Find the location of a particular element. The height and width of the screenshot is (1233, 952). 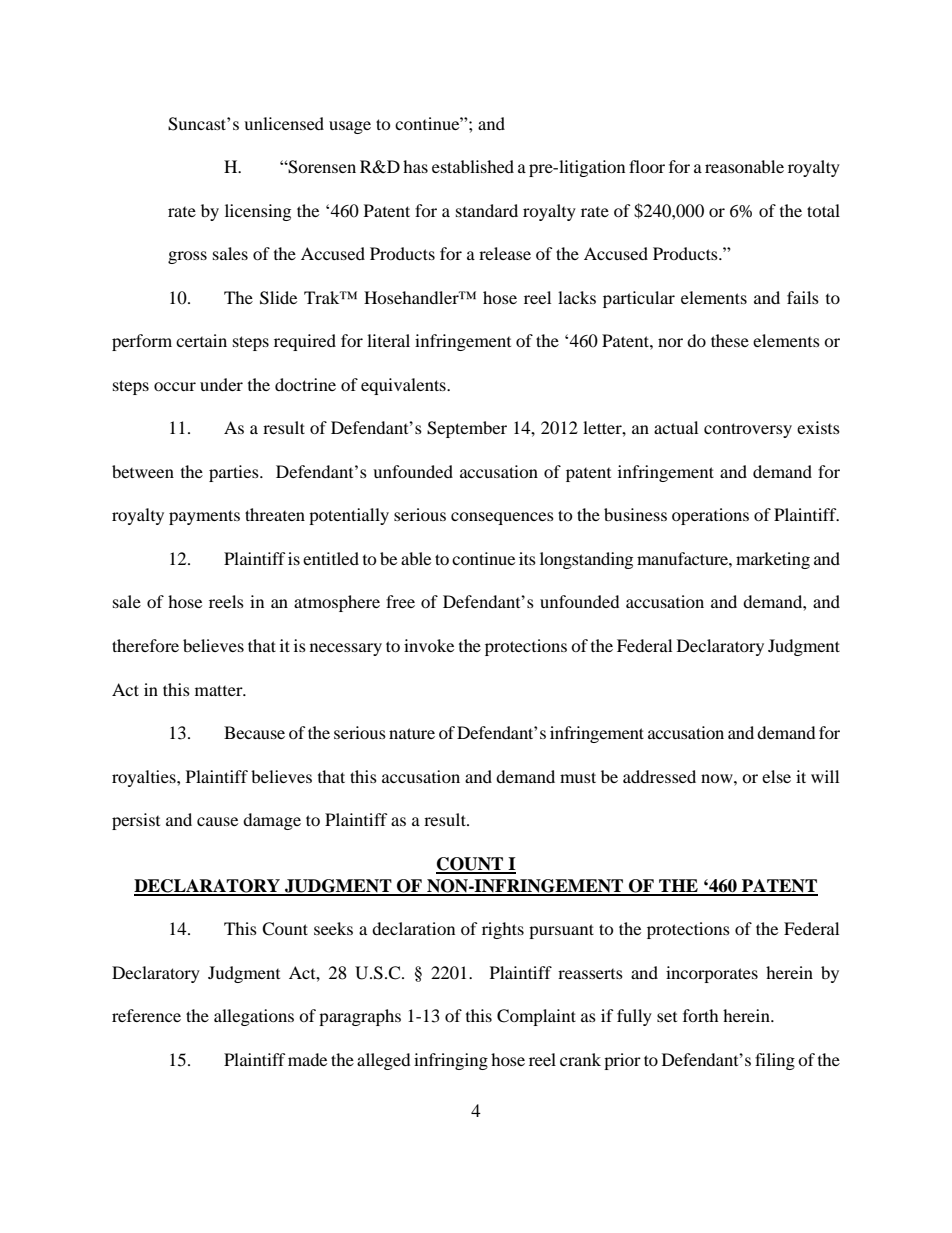

established is located at coordinates (473, 166).
